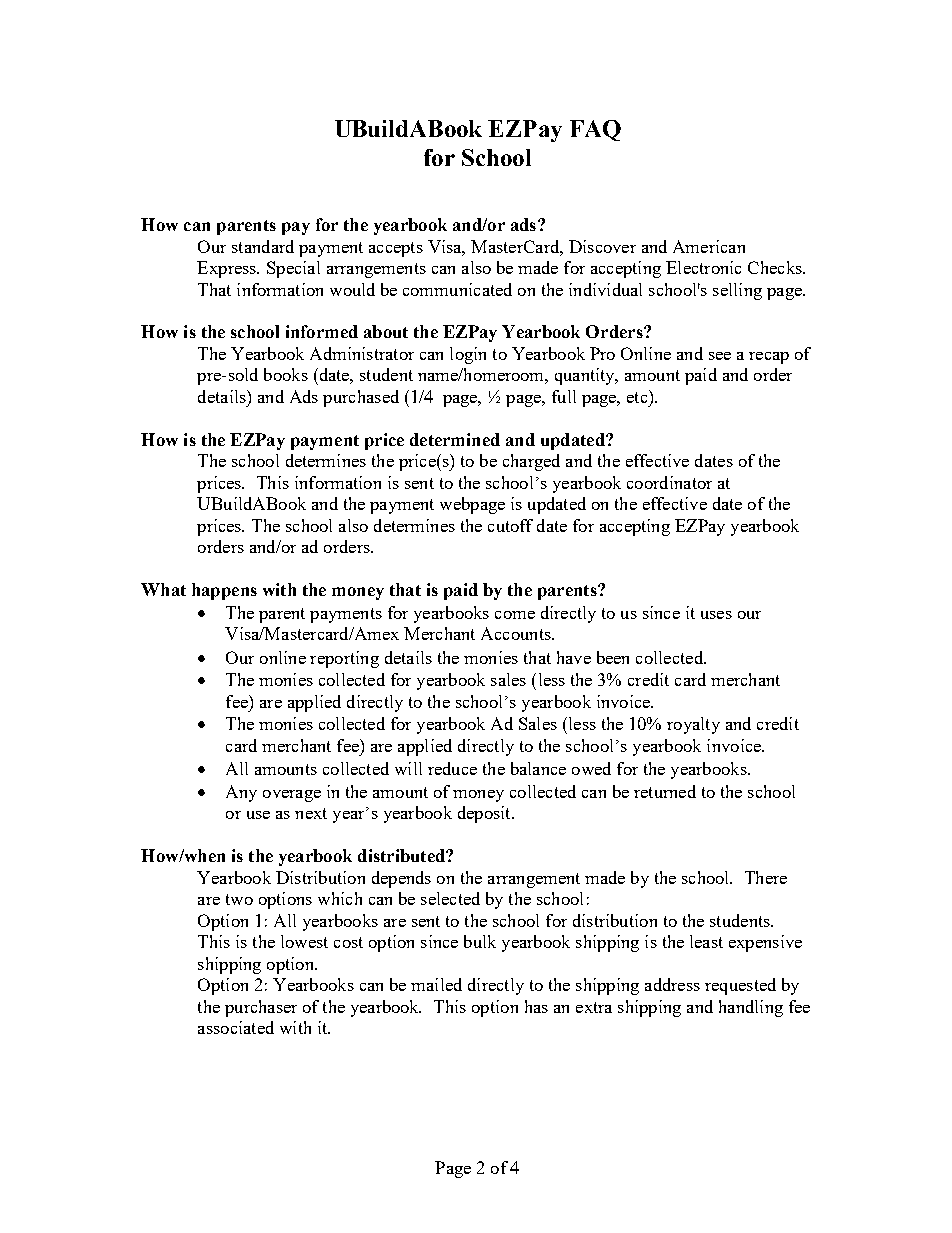 This page has height=1233, width=952. Describe the element at coordinates (693, 725) in the page. I see `royalty` at that location.
